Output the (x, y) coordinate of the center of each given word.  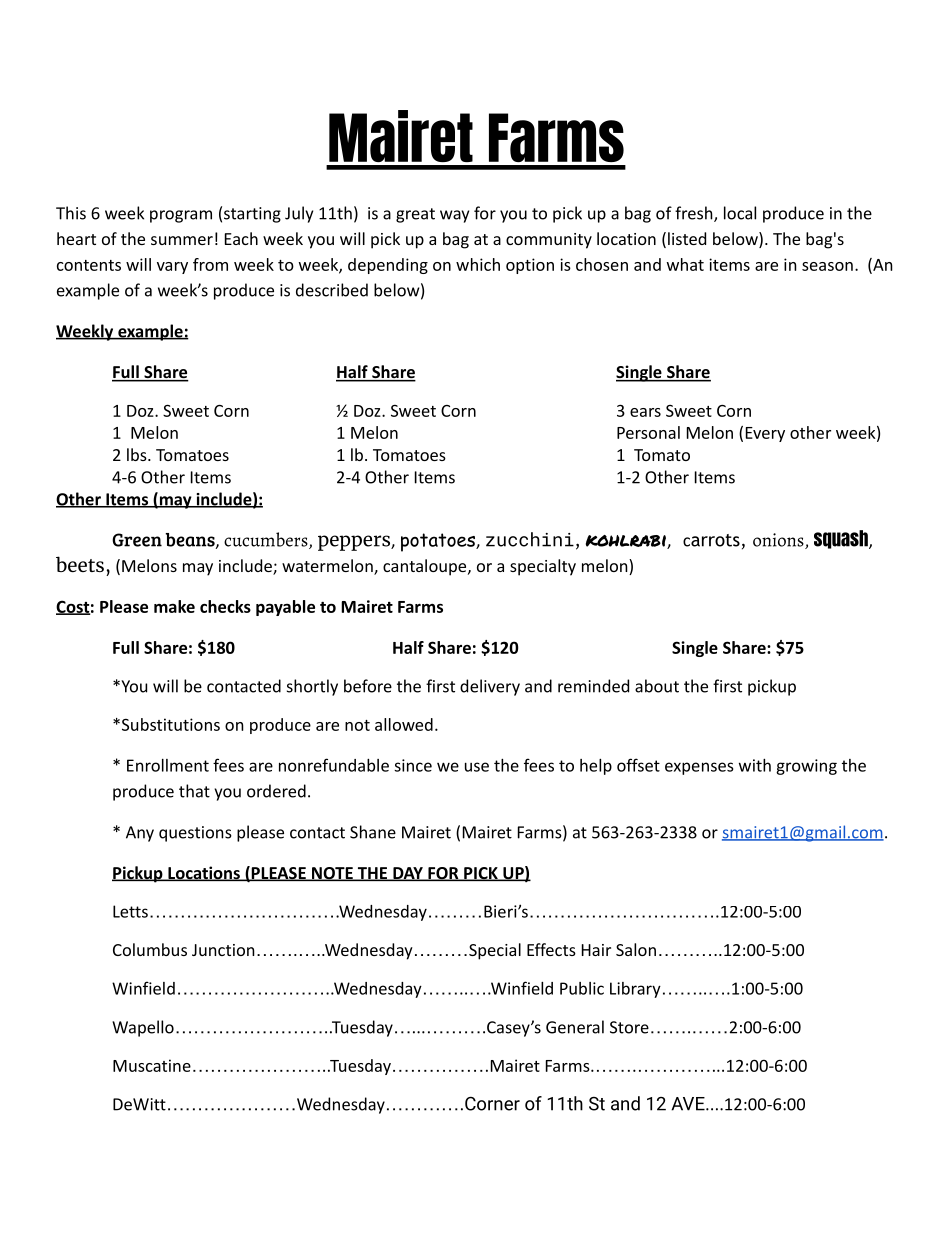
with (755, 765)
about (657, 686)
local (740, 213)
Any (140, 834)
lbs (138, 454)
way (454, 216)
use (477, 767)
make (174, 606)
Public (582, 988)
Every (765, 434)
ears (645, 412)
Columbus (150, 949)
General (575, 1027)
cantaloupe (426, 567)
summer (182, 240)
